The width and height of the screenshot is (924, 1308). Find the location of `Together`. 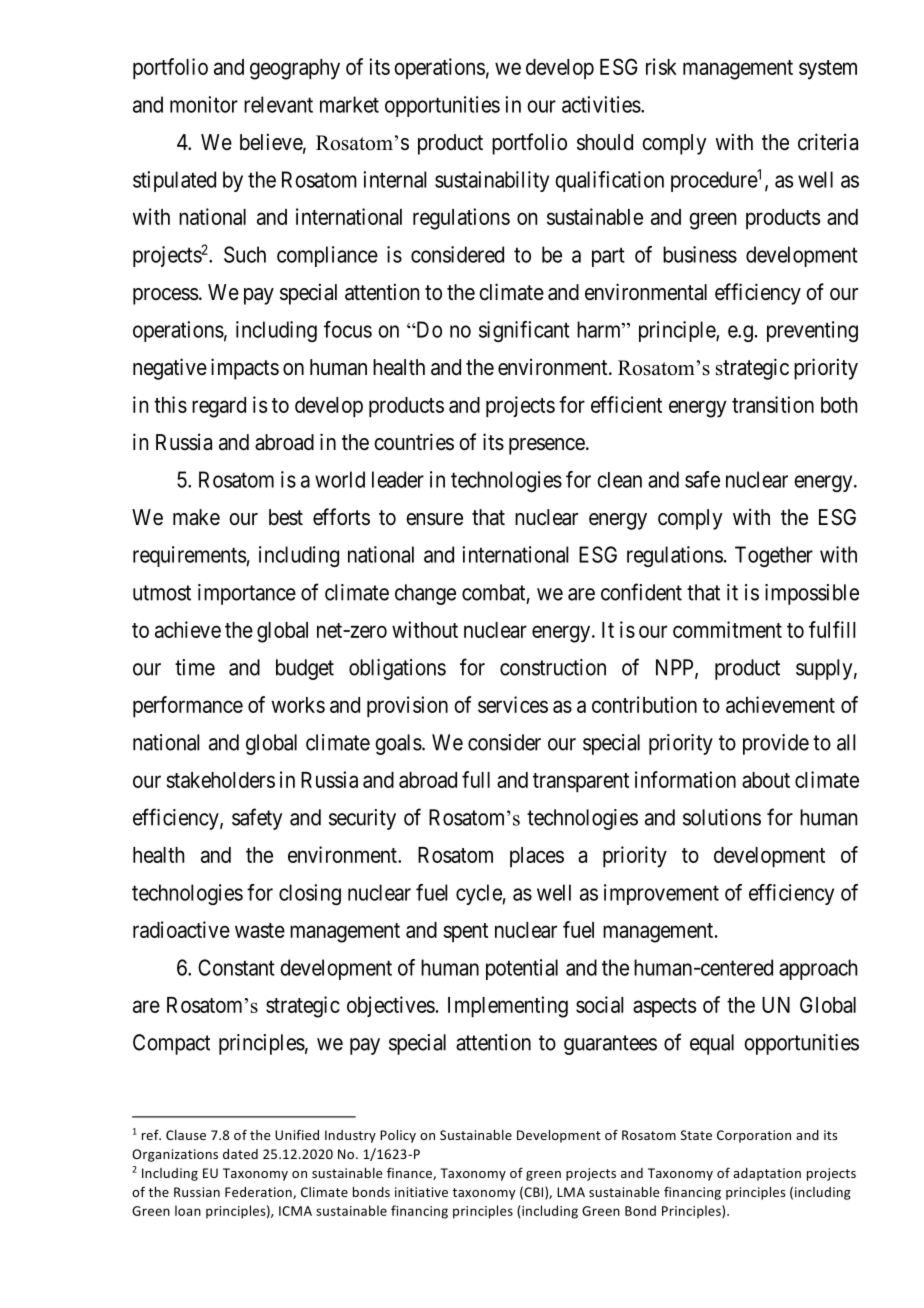

Together is located at coordinates (774, 556).
